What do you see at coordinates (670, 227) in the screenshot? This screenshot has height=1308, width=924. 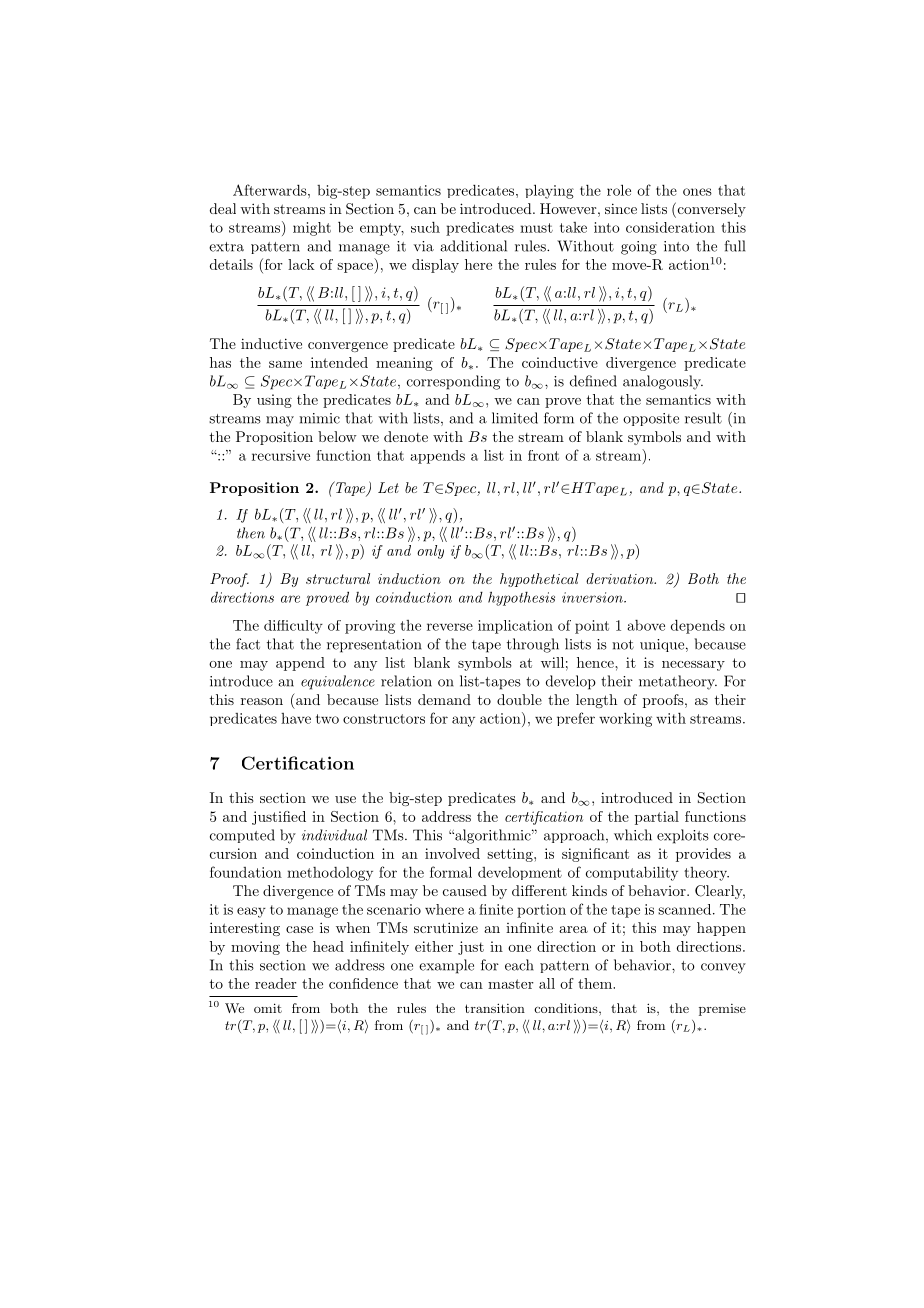 I see `consideration` at bounding box center [670, 227].
